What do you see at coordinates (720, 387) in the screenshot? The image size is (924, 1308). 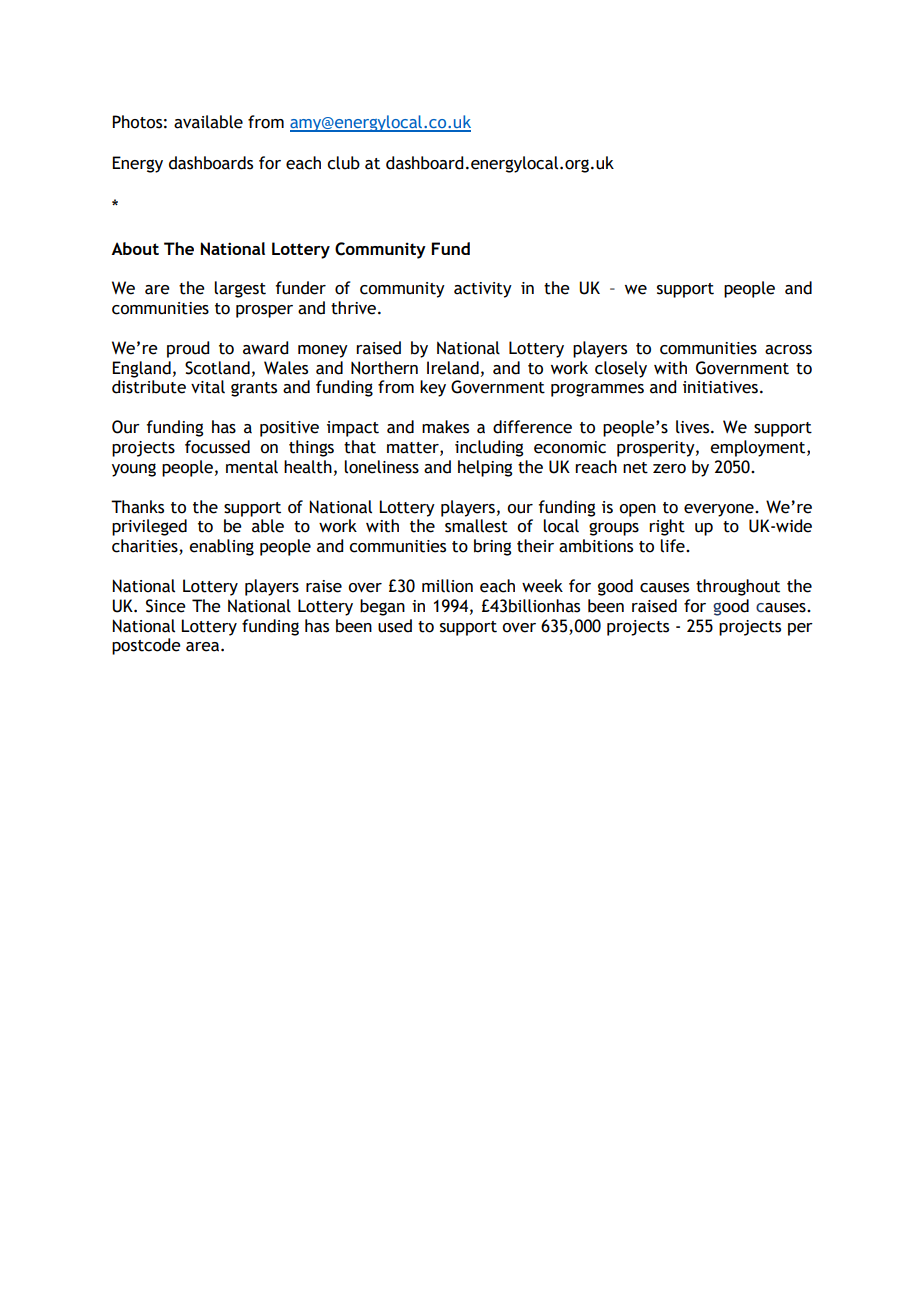 I see `initiatives` at bounding box center [720, 387].
